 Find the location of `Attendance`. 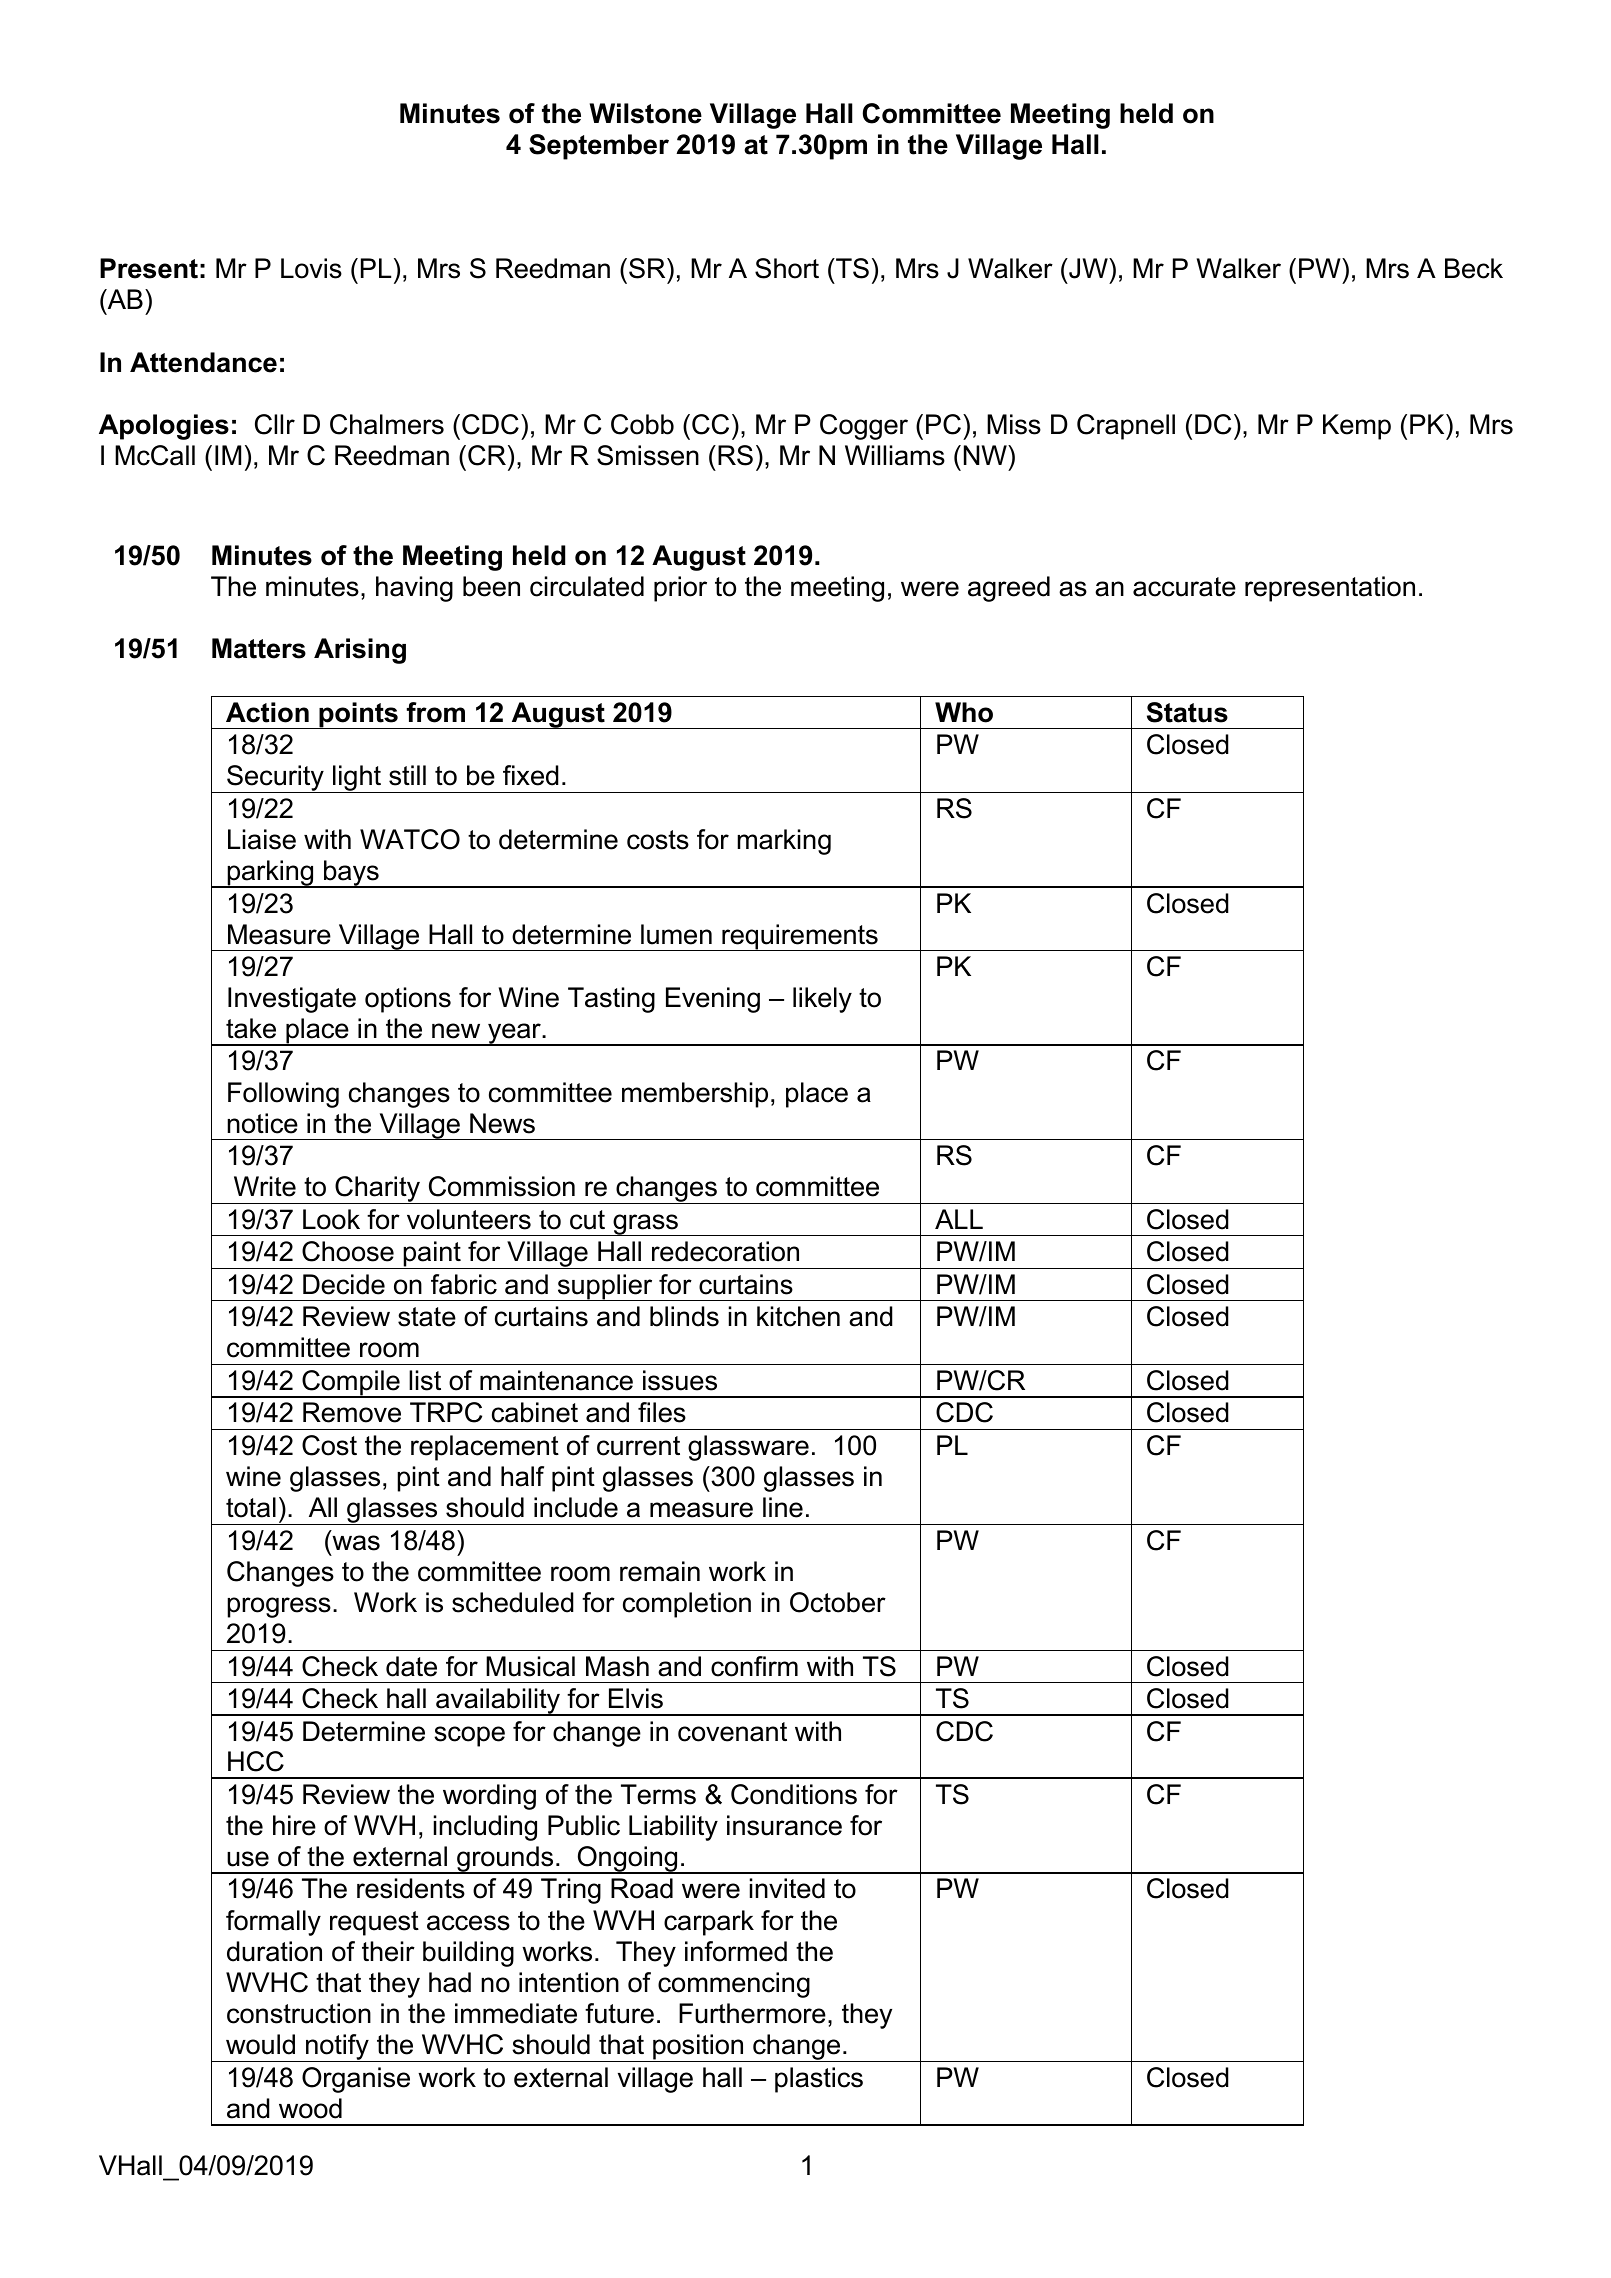

Attendance is located at coordinates (203, 362).
